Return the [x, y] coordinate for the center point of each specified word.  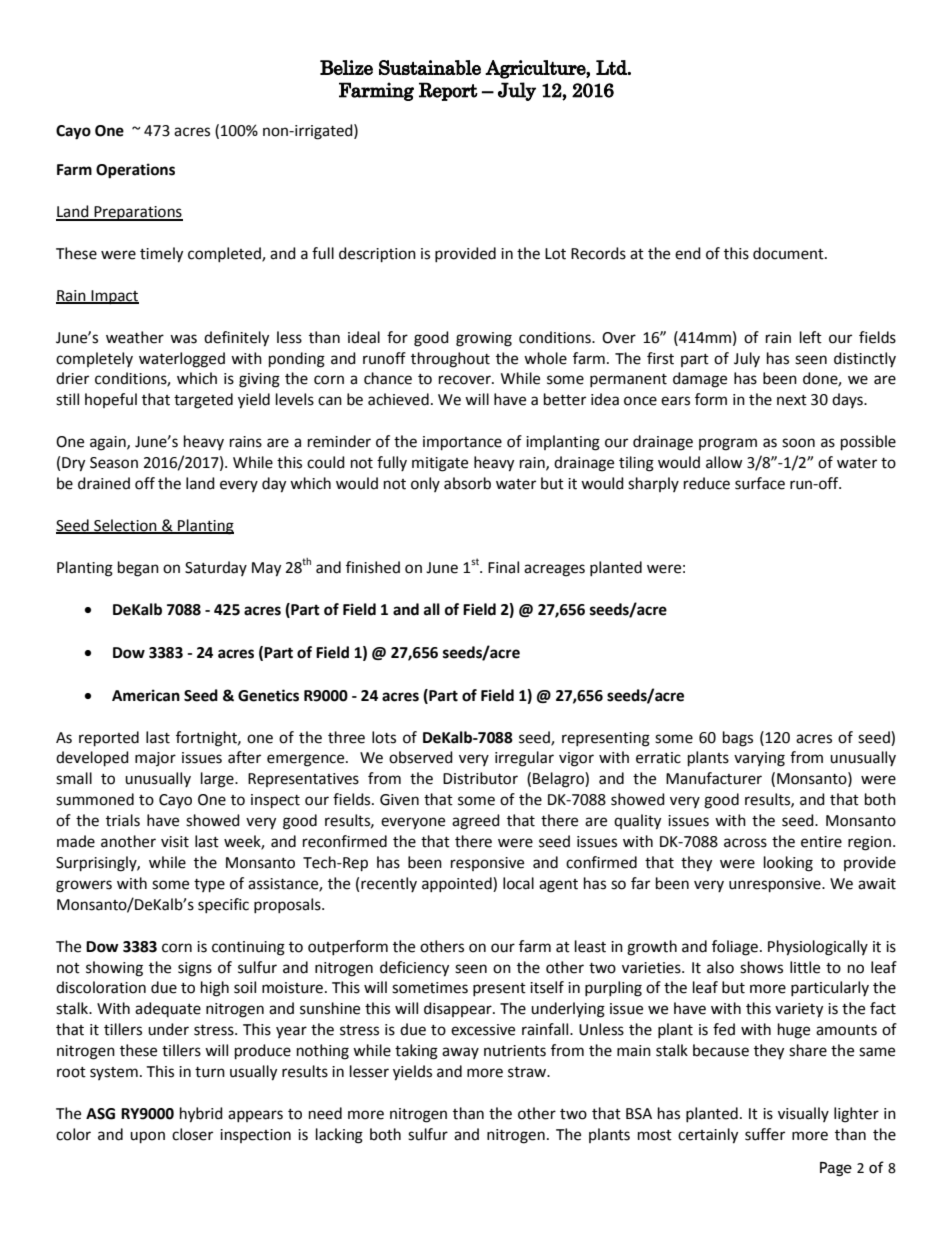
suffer [765, 1134]
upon [147, 1137]
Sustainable [430, 67]
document [789, 253]
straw [528, 1072]
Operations [135, 171]
